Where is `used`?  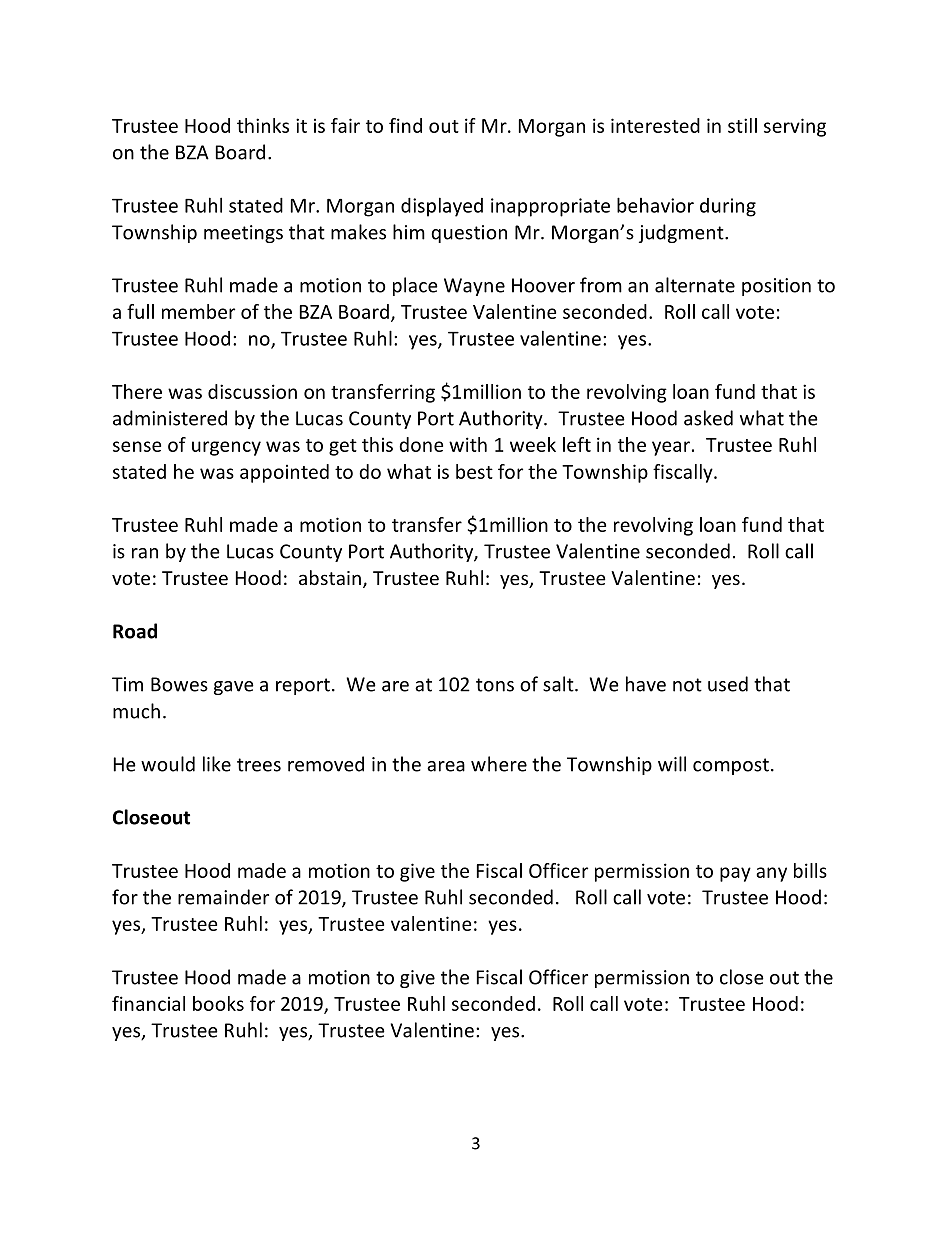
used is located at coordinates (728, 684).
